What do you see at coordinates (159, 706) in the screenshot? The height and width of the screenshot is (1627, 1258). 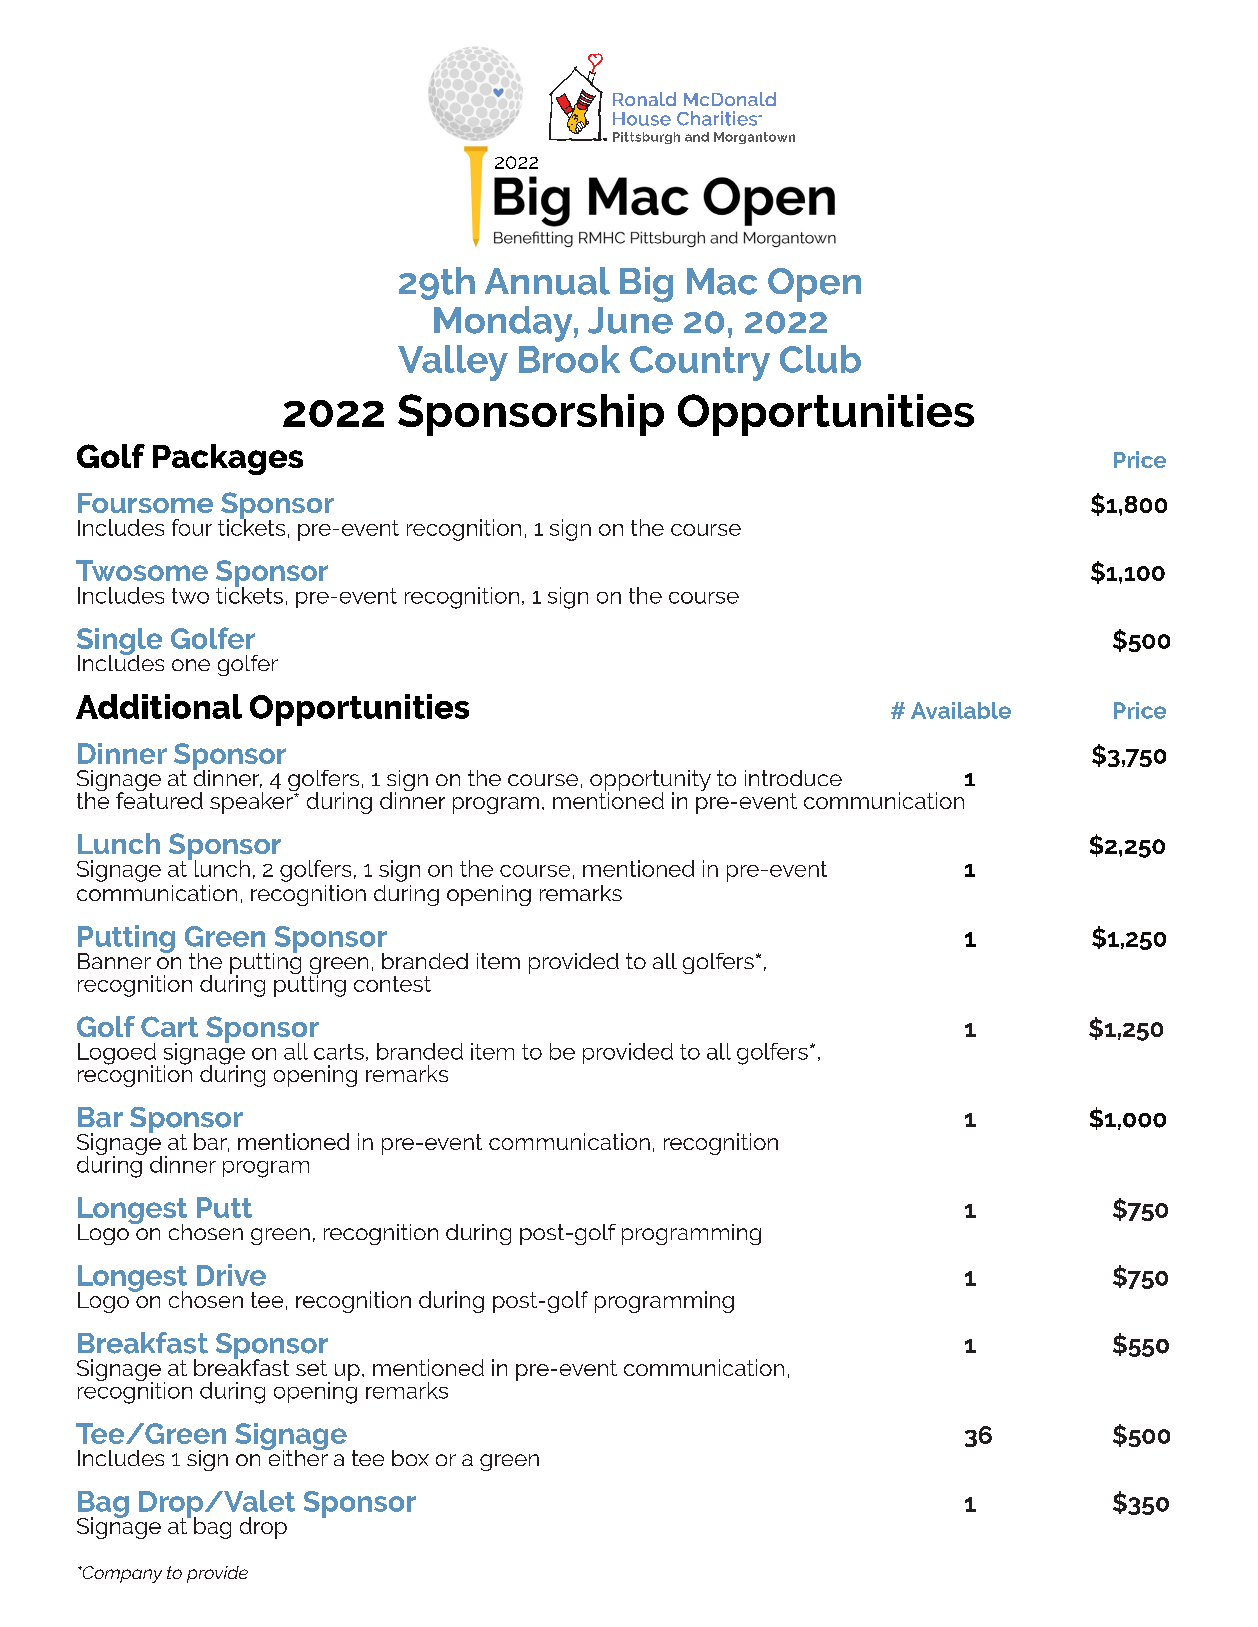 I see `Additional` at bounding box center [159, 706].
